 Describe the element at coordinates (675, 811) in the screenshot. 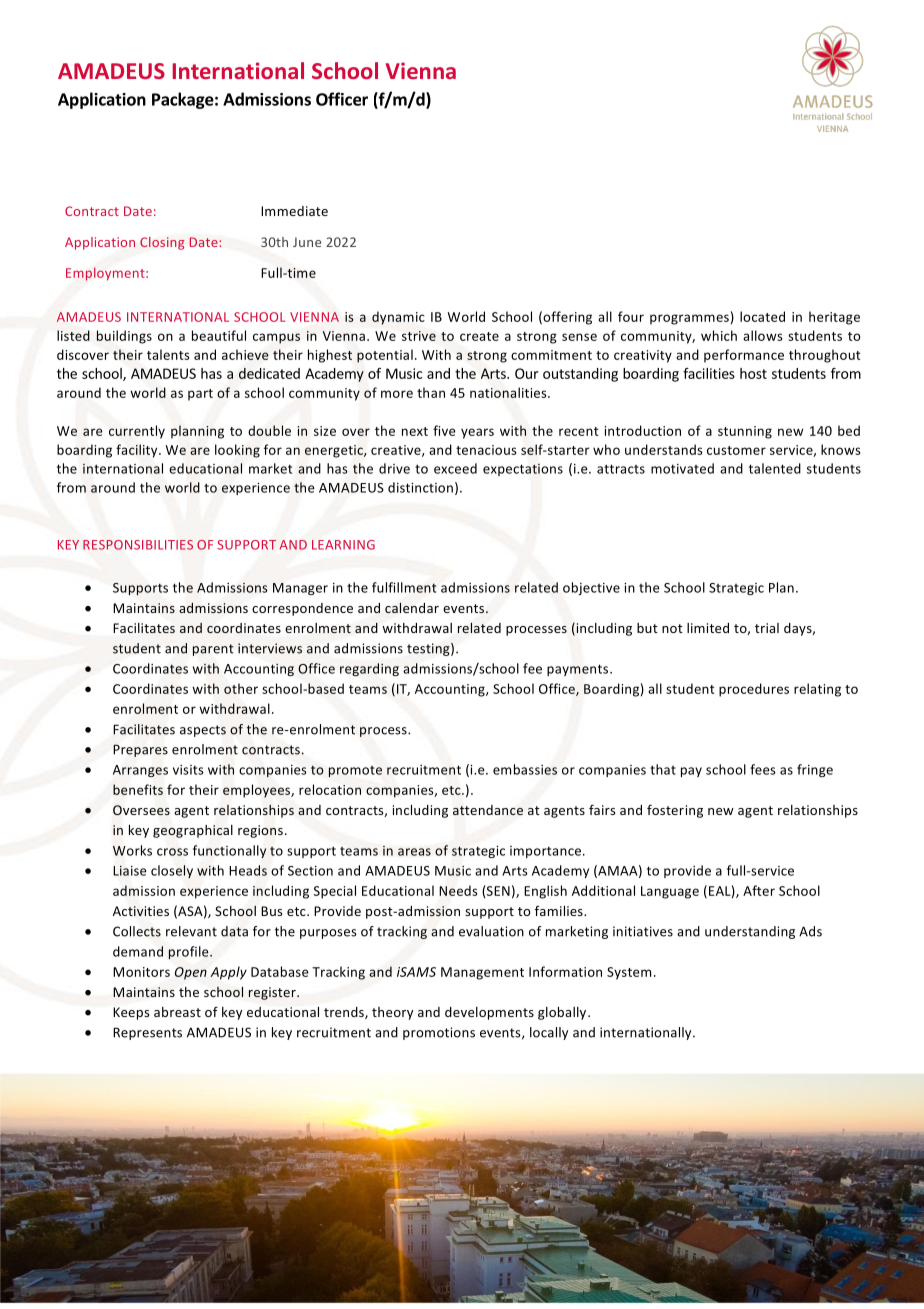

I see `fostering` at that location.
